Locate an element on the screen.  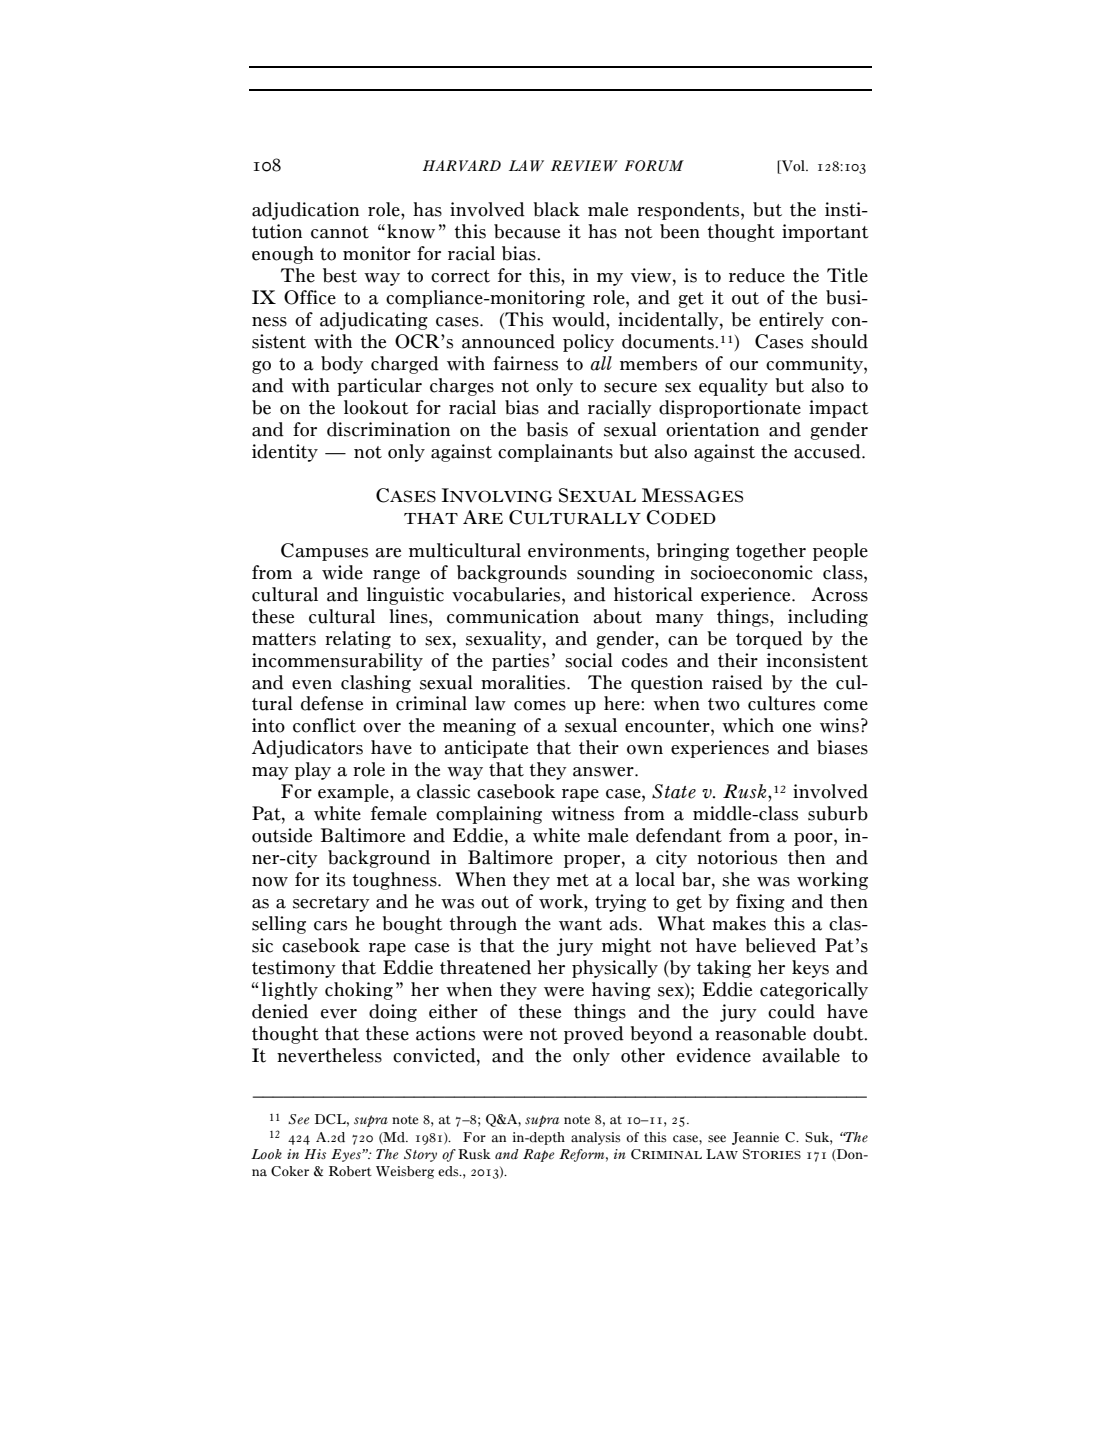
black is located at coordinates (556, 209).
